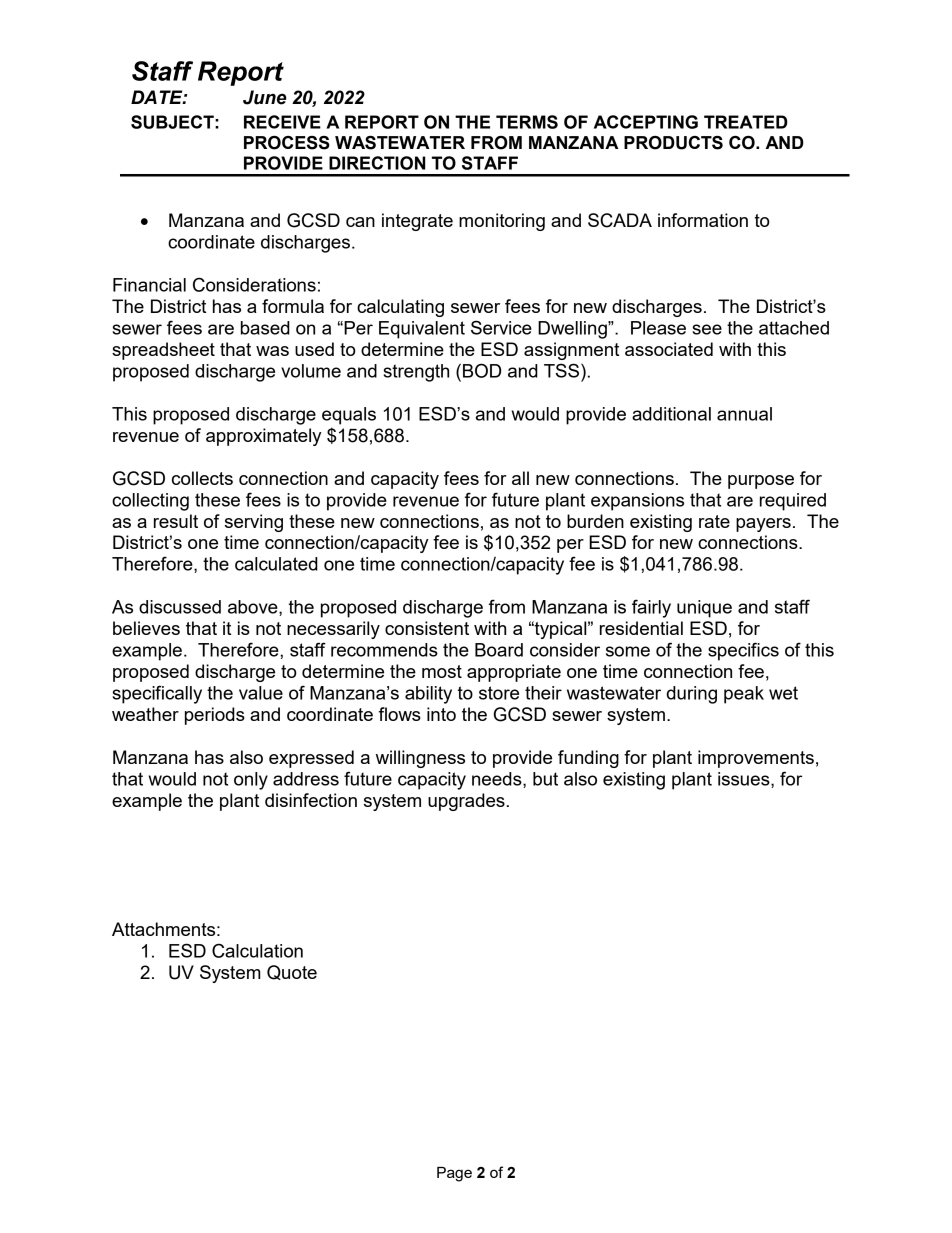 The height and width of the screenshot is (1233, 952). What do you see at coordinates (746, 122) in the screenshot?
I see `TREATED` at bounding box center [746, 122].
